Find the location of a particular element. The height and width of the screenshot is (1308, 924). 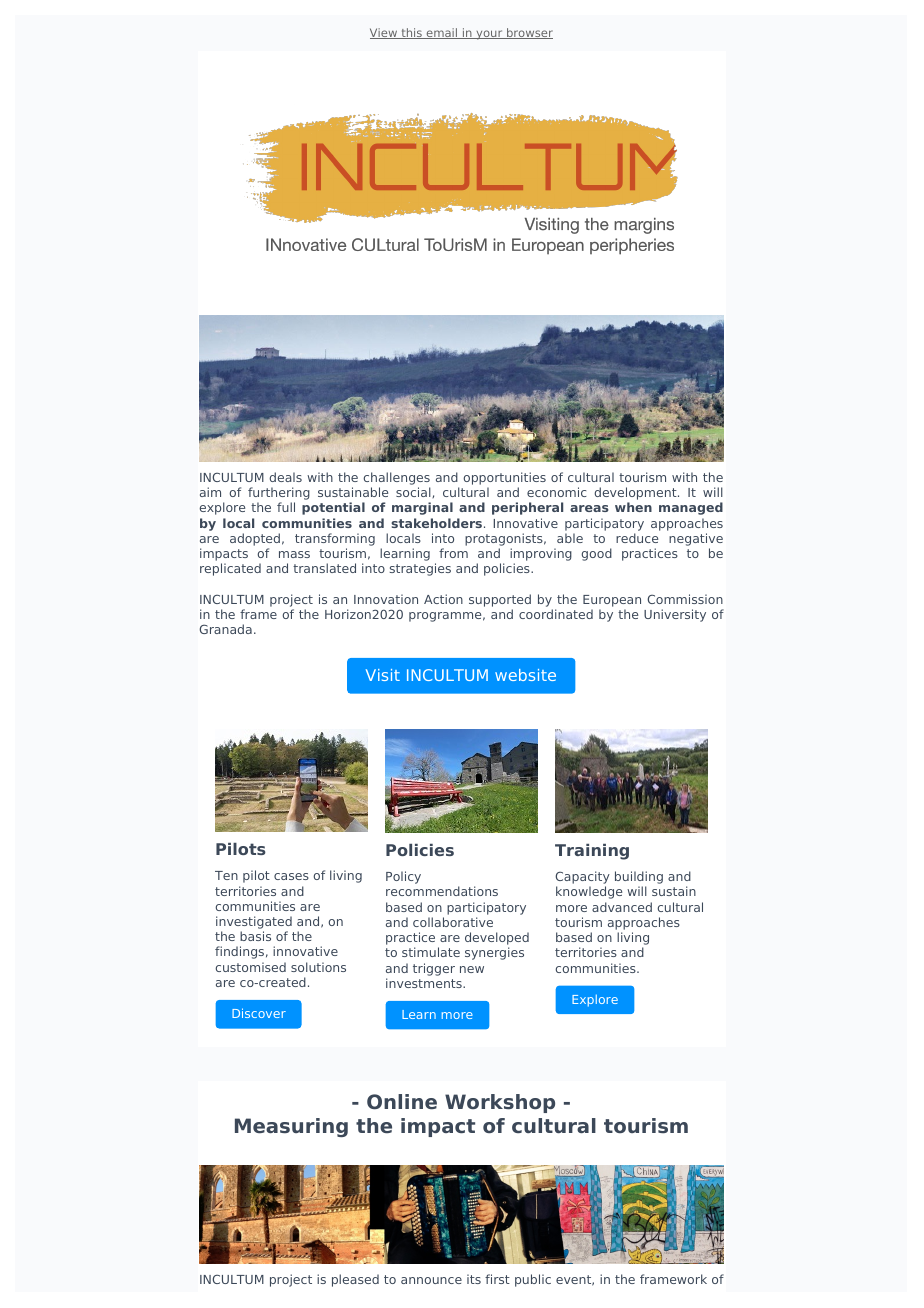

email is located at coordinates (442, 33).
